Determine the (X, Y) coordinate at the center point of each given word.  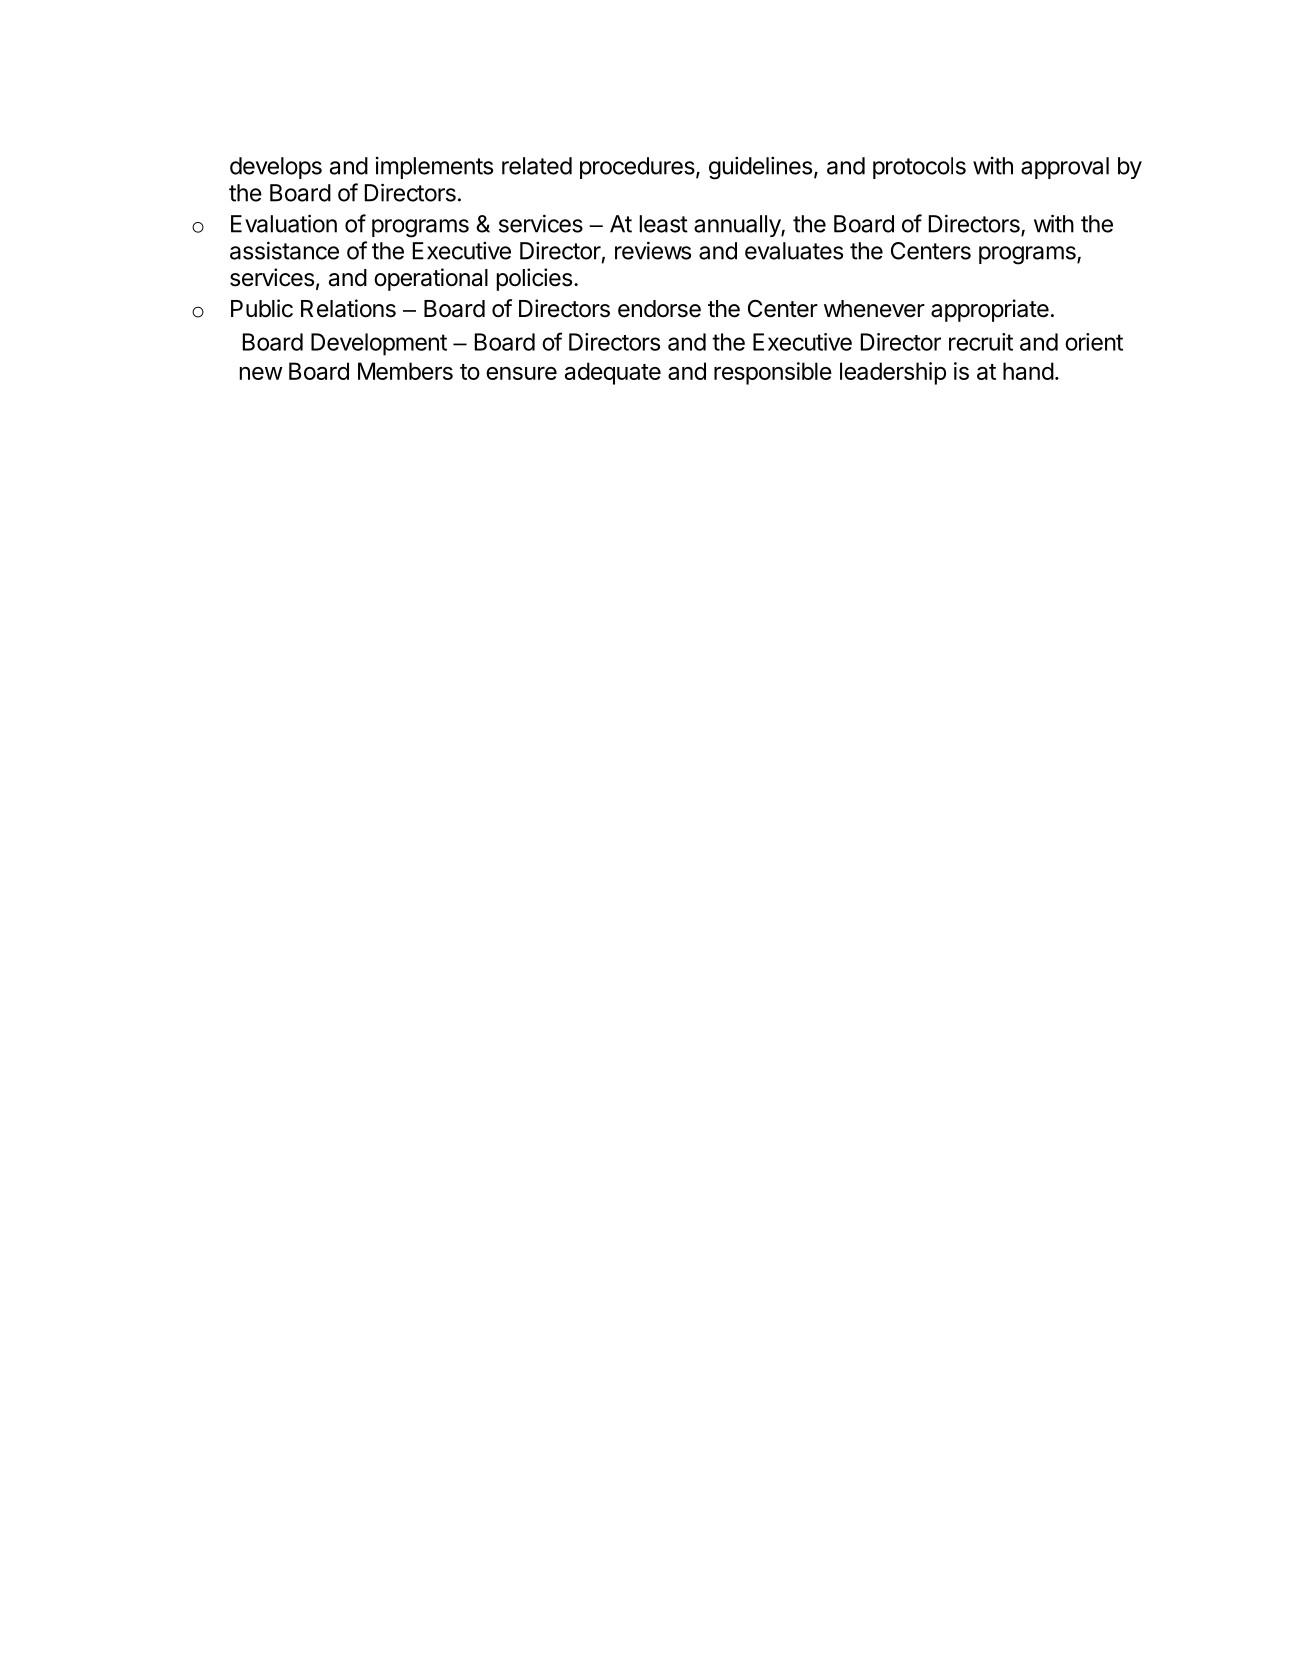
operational (431, 279)
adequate (613, 373)
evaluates (794, 251)
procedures (638, 168)
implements (434, 168)
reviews (653, 250)
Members (405, 371)
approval (1065, 168)
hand (1028, 371)
